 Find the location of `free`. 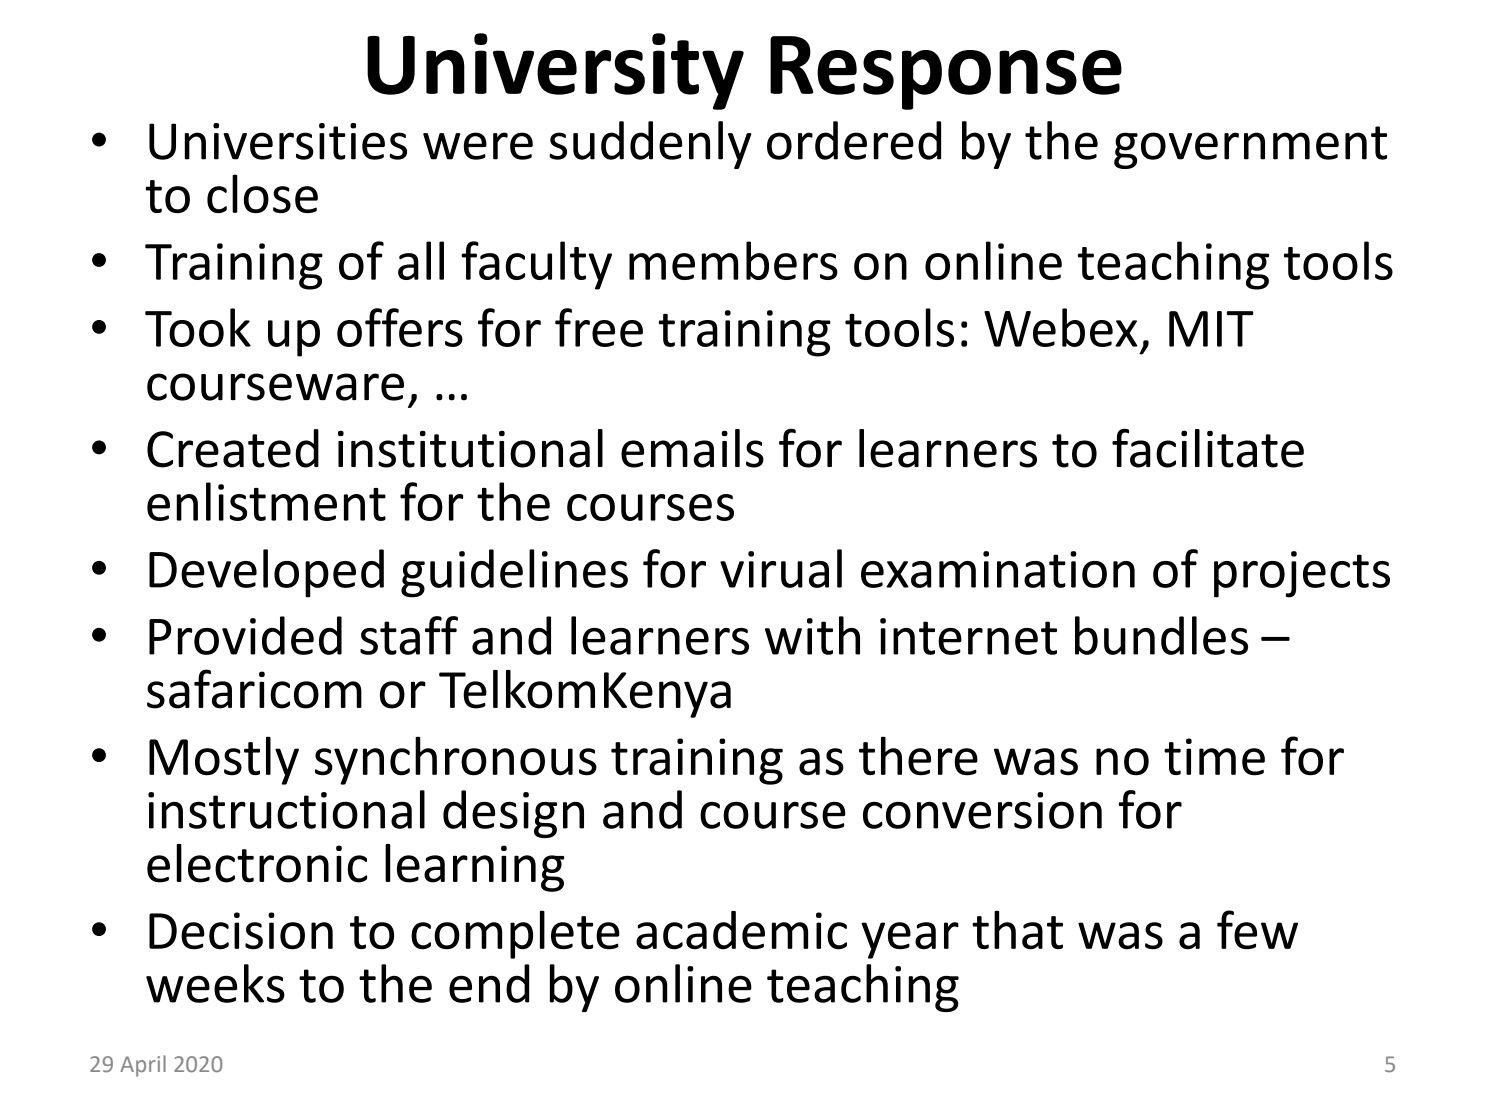

free is located at coordinates (599, 327).
